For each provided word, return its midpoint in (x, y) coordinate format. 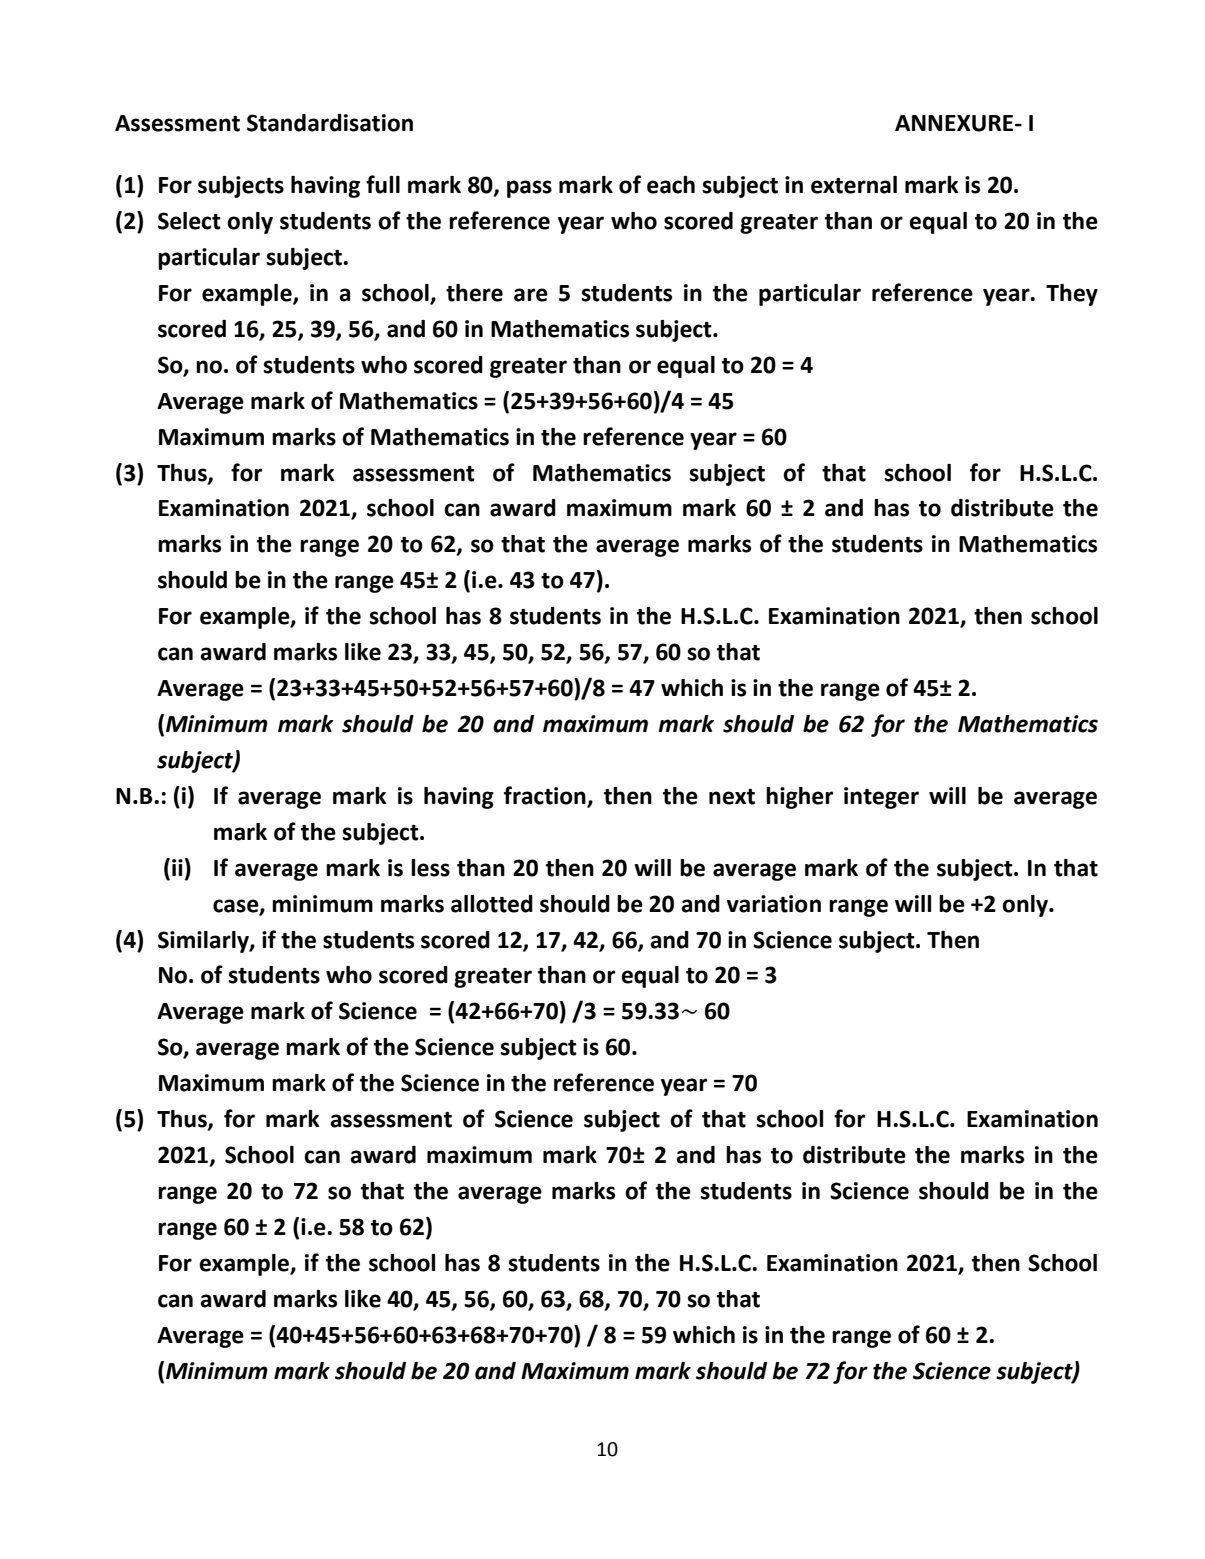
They (1072, 295)
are (531, 295)
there (474, 293)
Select (189, 221)
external (854, 185)
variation (774, 904)
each (671, 185)
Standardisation (330, 123)
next (732, 797)
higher (799, 798)
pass (529, 189)
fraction (546, 796)
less (430, 868)
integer (881, 798)
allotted (492, 904)
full (383, 184)
